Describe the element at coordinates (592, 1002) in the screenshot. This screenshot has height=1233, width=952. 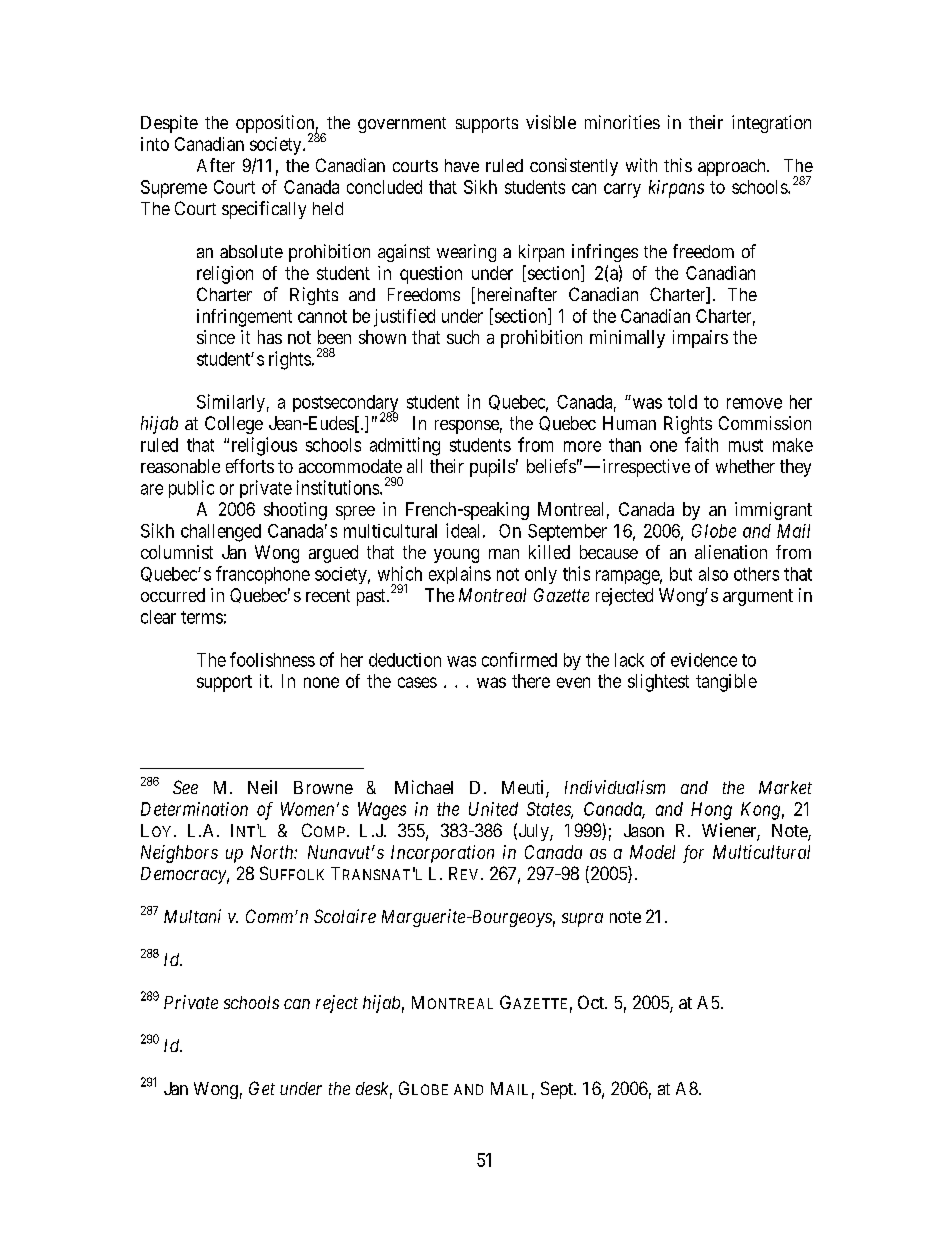
I see `Oct` at that location.
